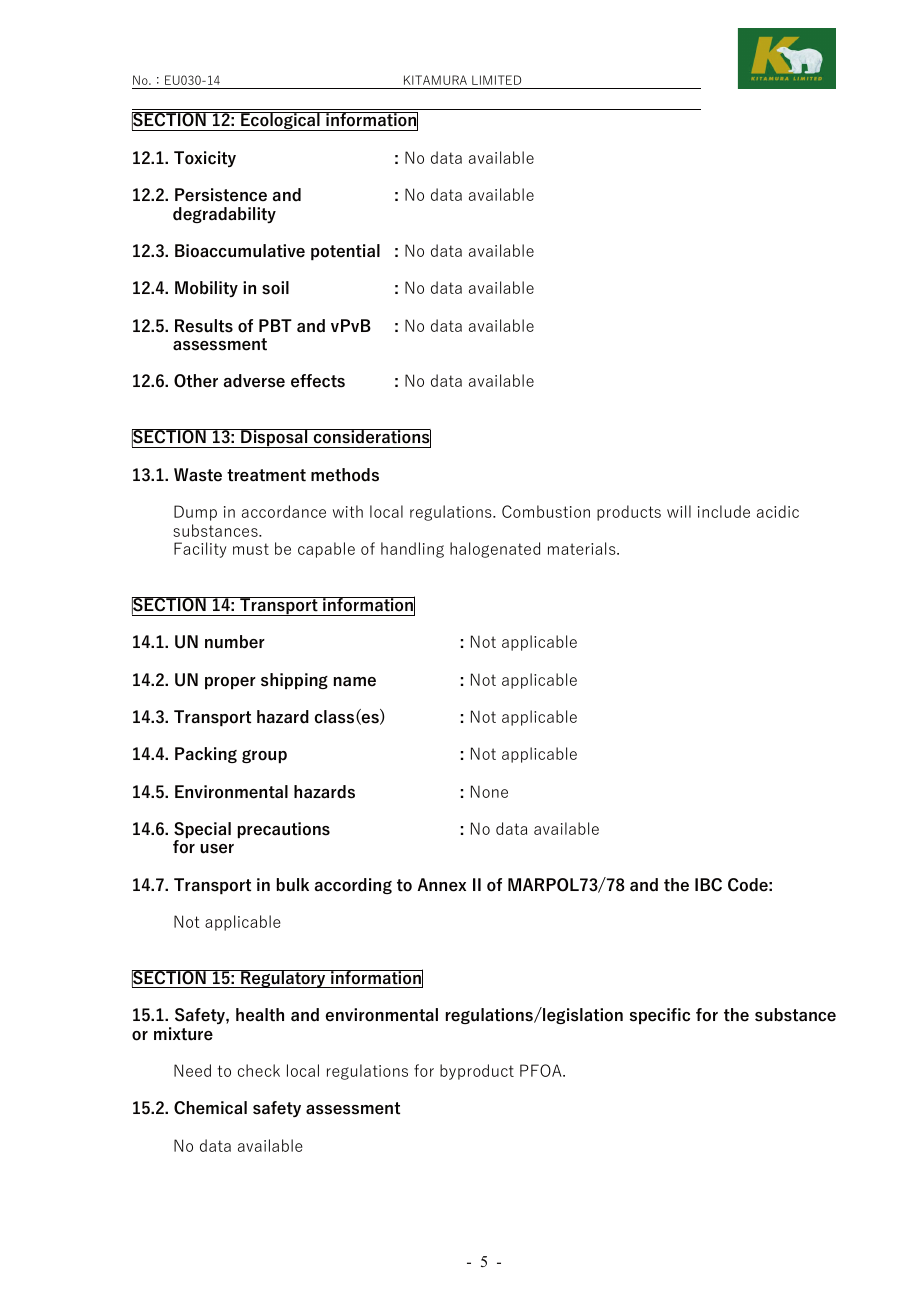 This screenshot has height=1308, width=924. I want to click on potential, so click(345, 252).
